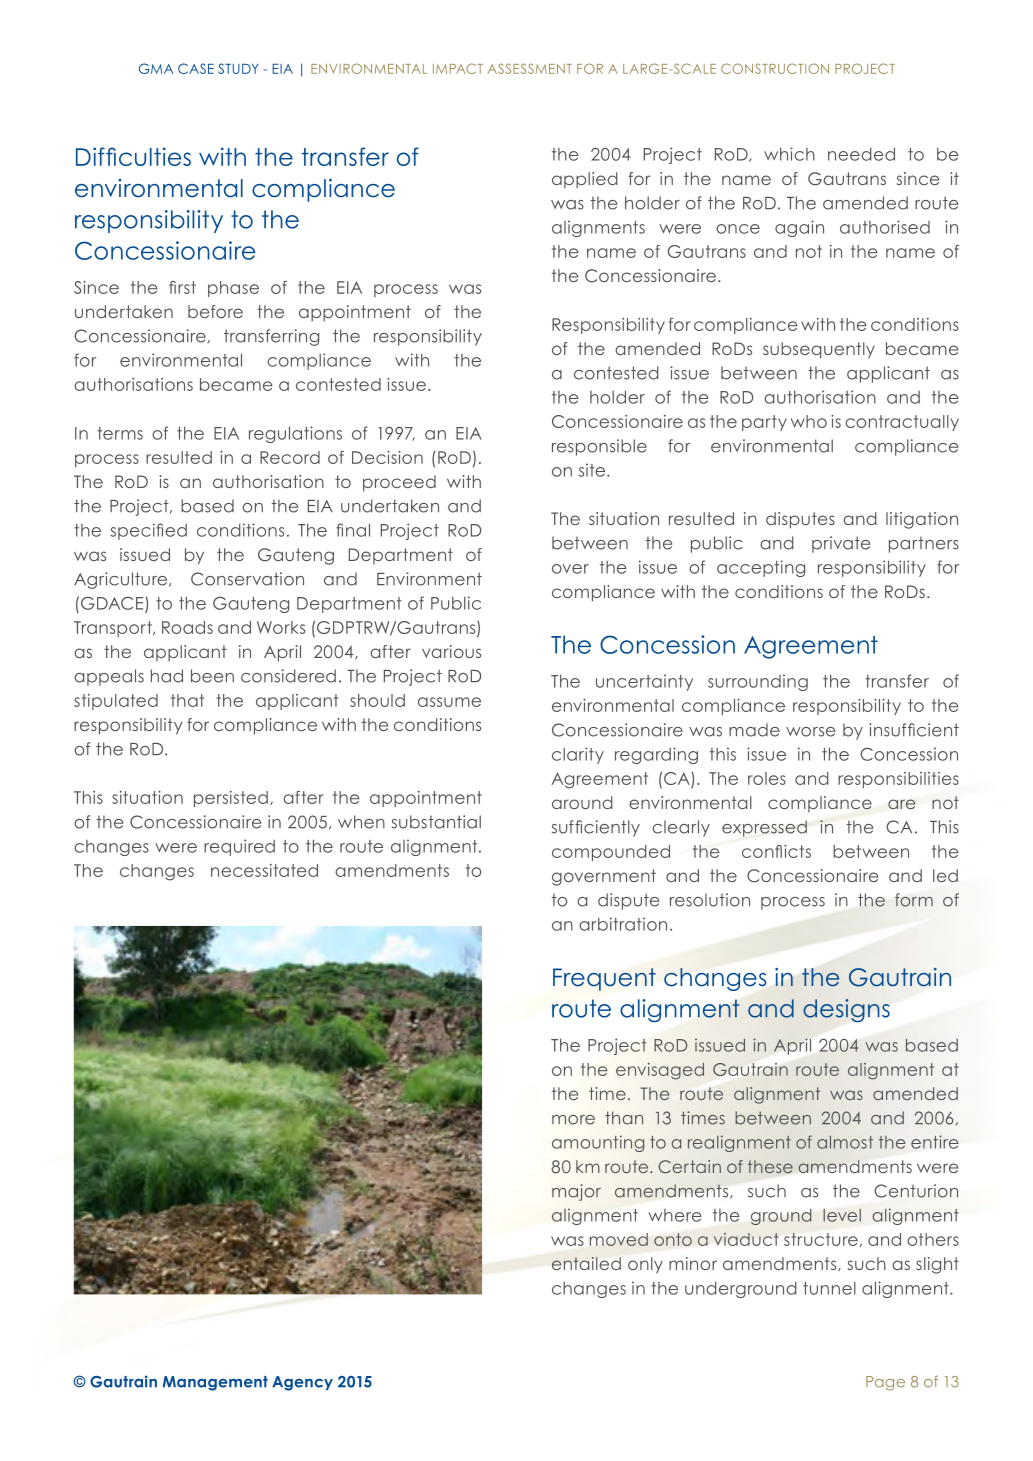 The width and height of the image is (1033, 1461). I want to click on needed, so click(861, 154).
